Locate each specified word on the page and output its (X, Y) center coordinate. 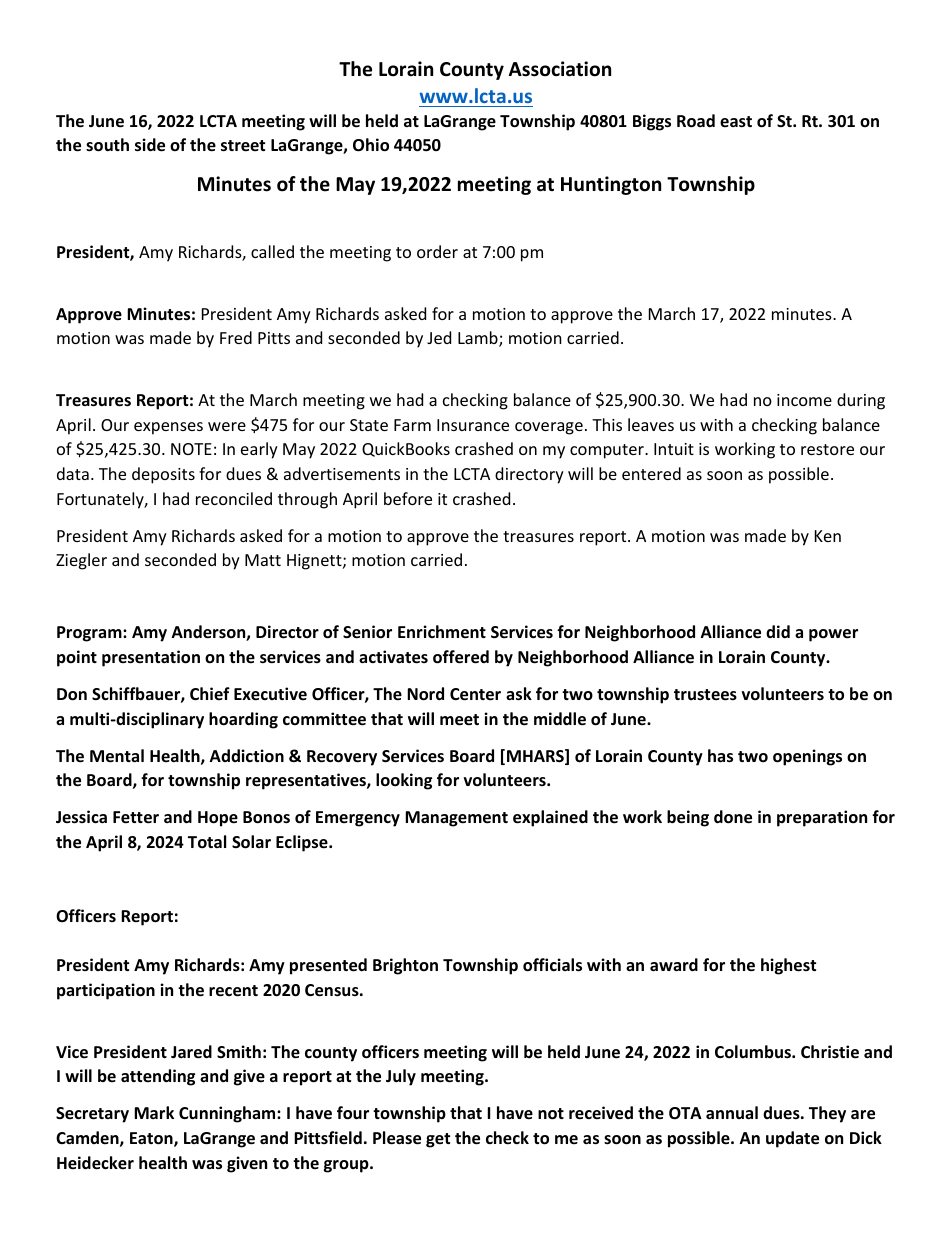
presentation (151, 658)
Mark (154, 1112)
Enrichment (442, 632)
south (107, 145)
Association (560, 69)
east (736, 122)
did (778, 631)
